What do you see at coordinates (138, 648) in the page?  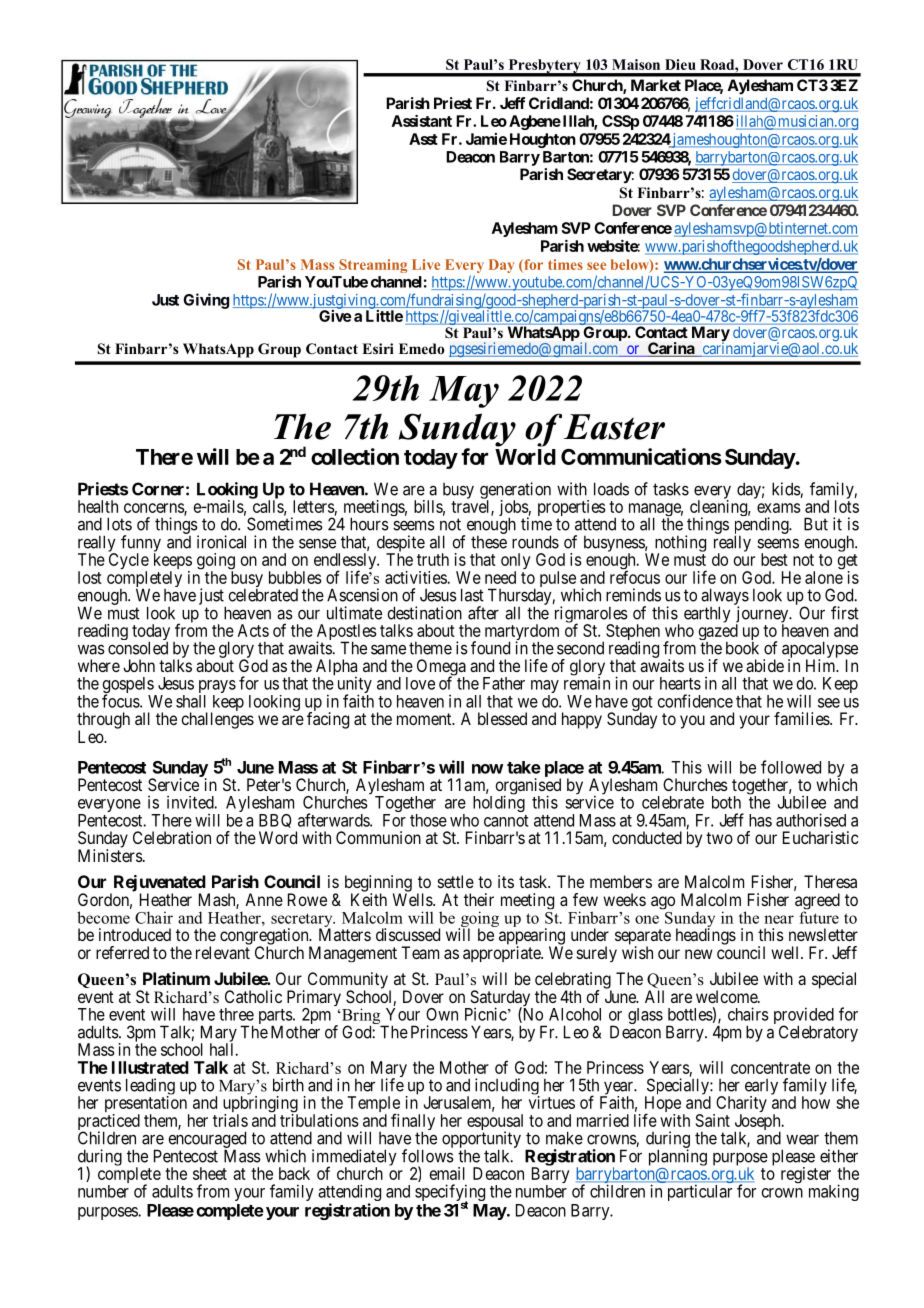 I see `consoled` at bounding box center [138, 648].
